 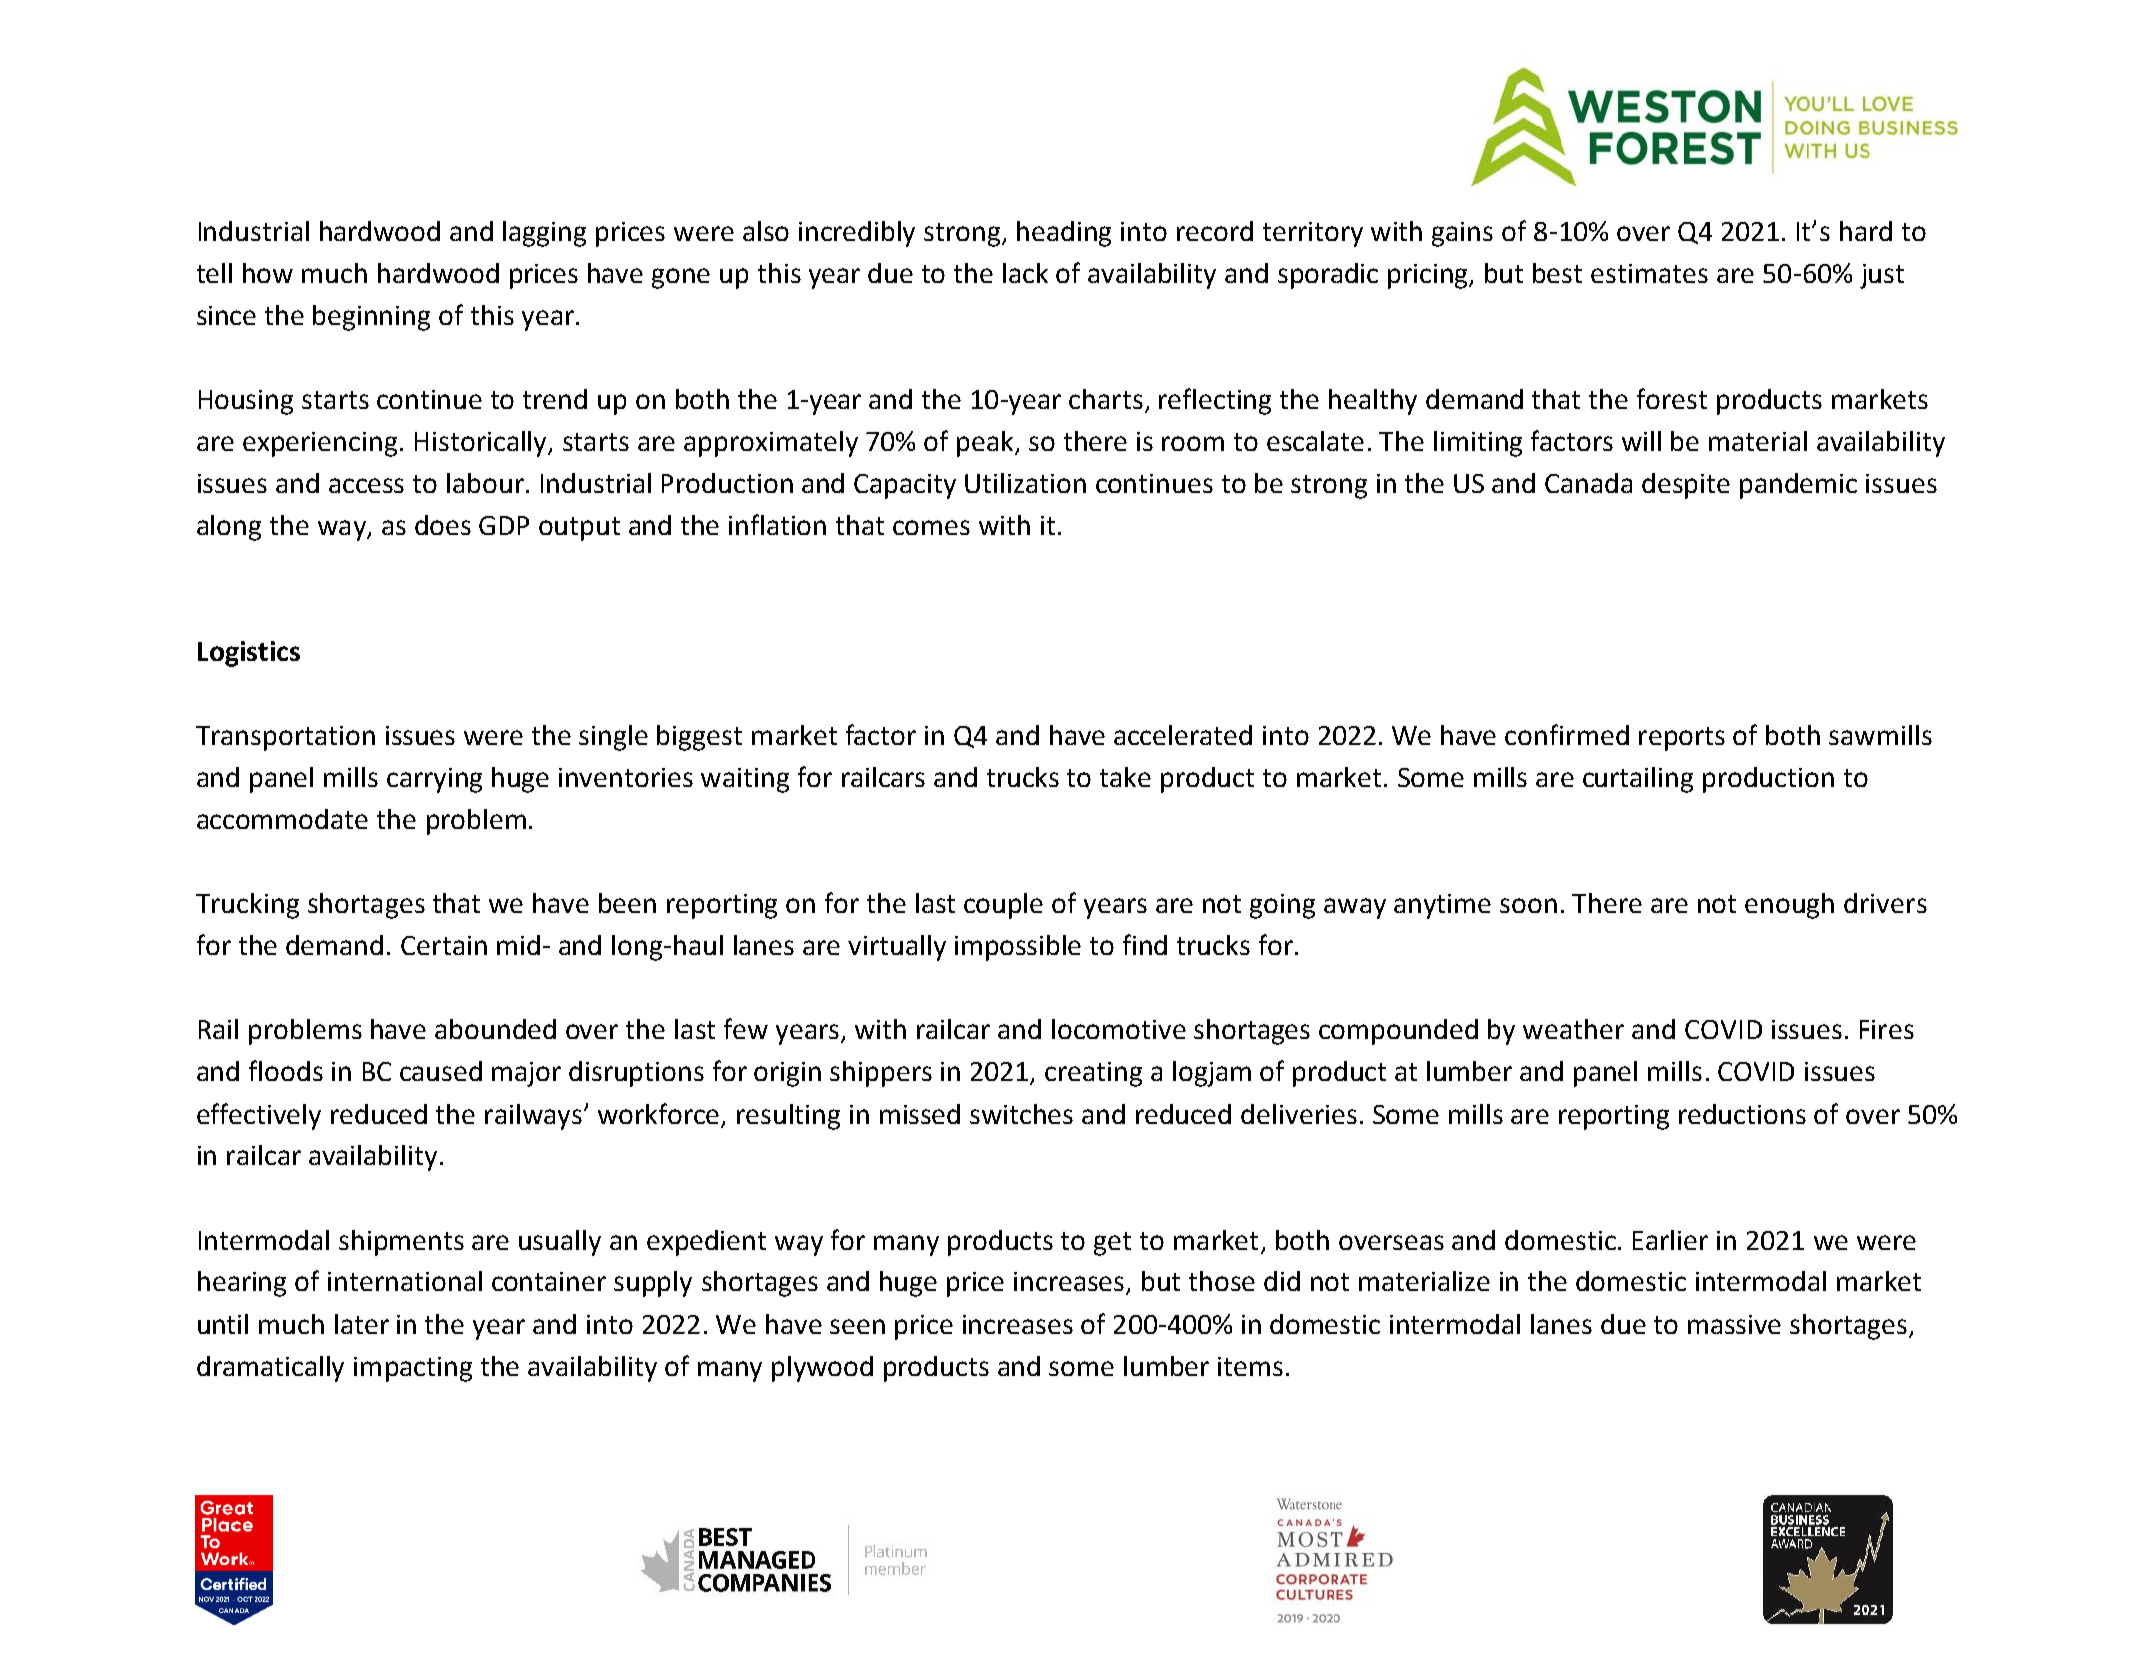 What do you see at coordinates (931, 527) in the screenshot?
I see `comes` at bounding box center [931, 527].
